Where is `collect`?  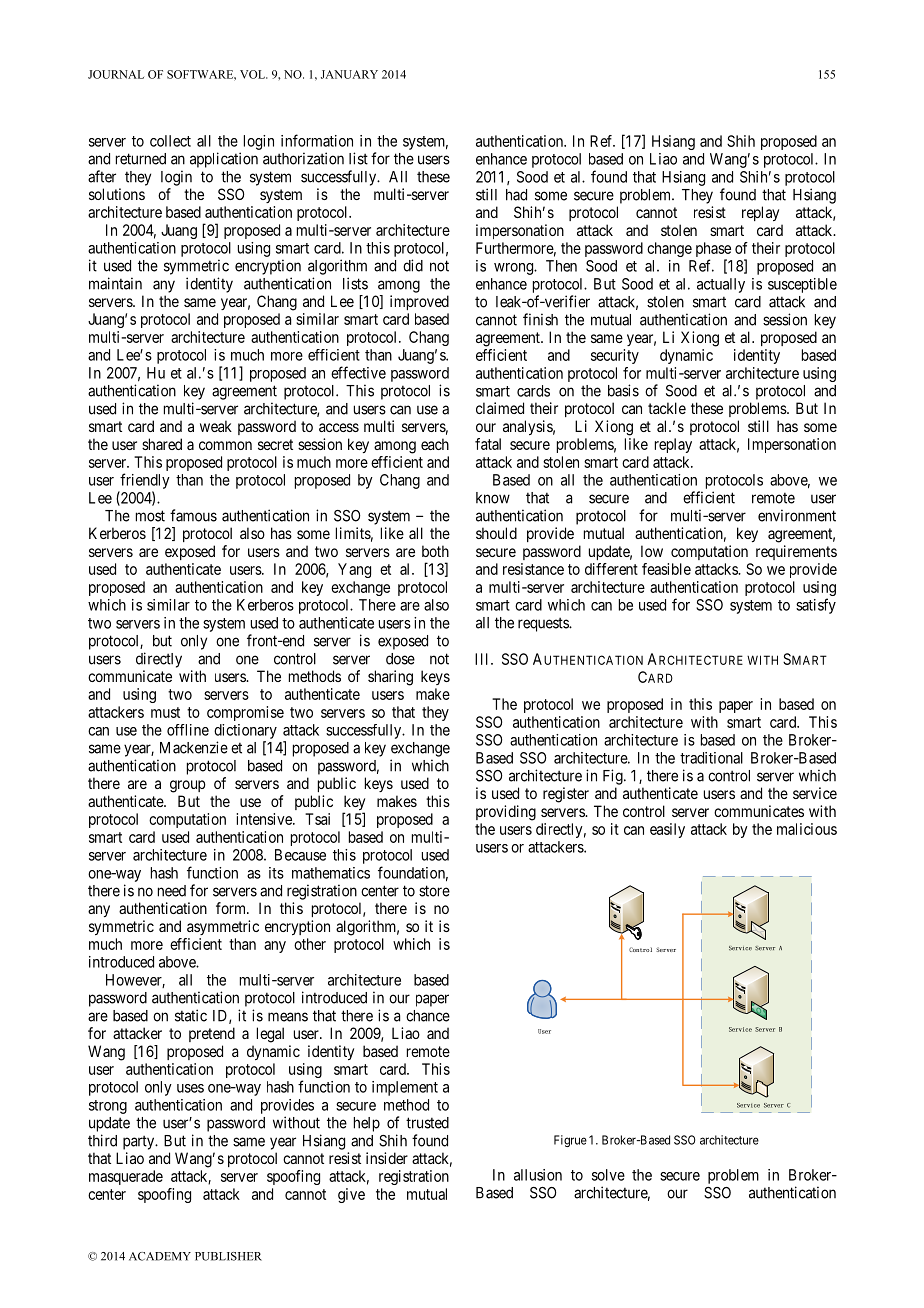
collect is located at coordinates (170, 141).
